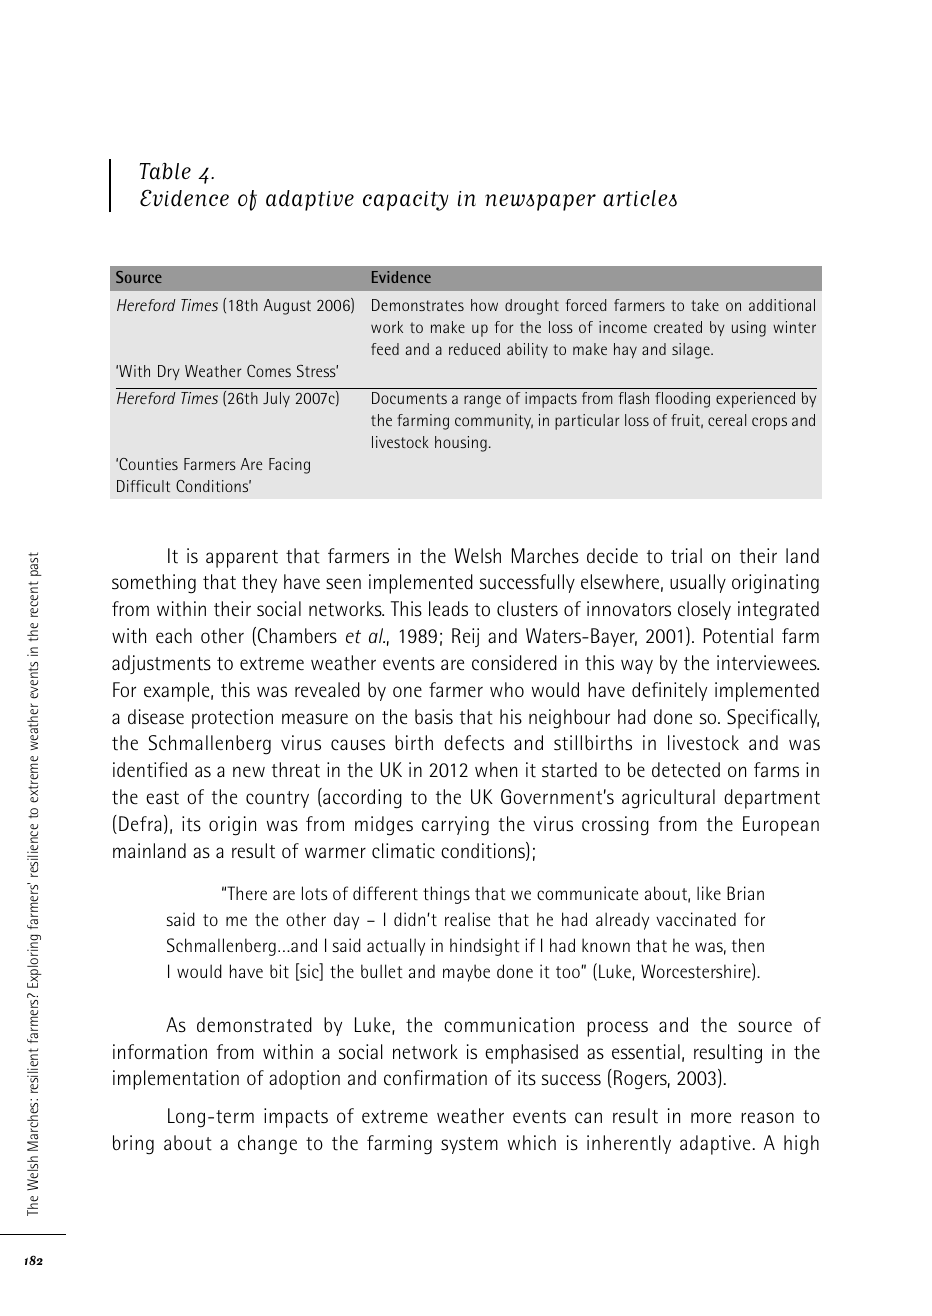  What do you see at coordinates (174, 636) in the document?
I see `each` at bounding box center [174, 636].
